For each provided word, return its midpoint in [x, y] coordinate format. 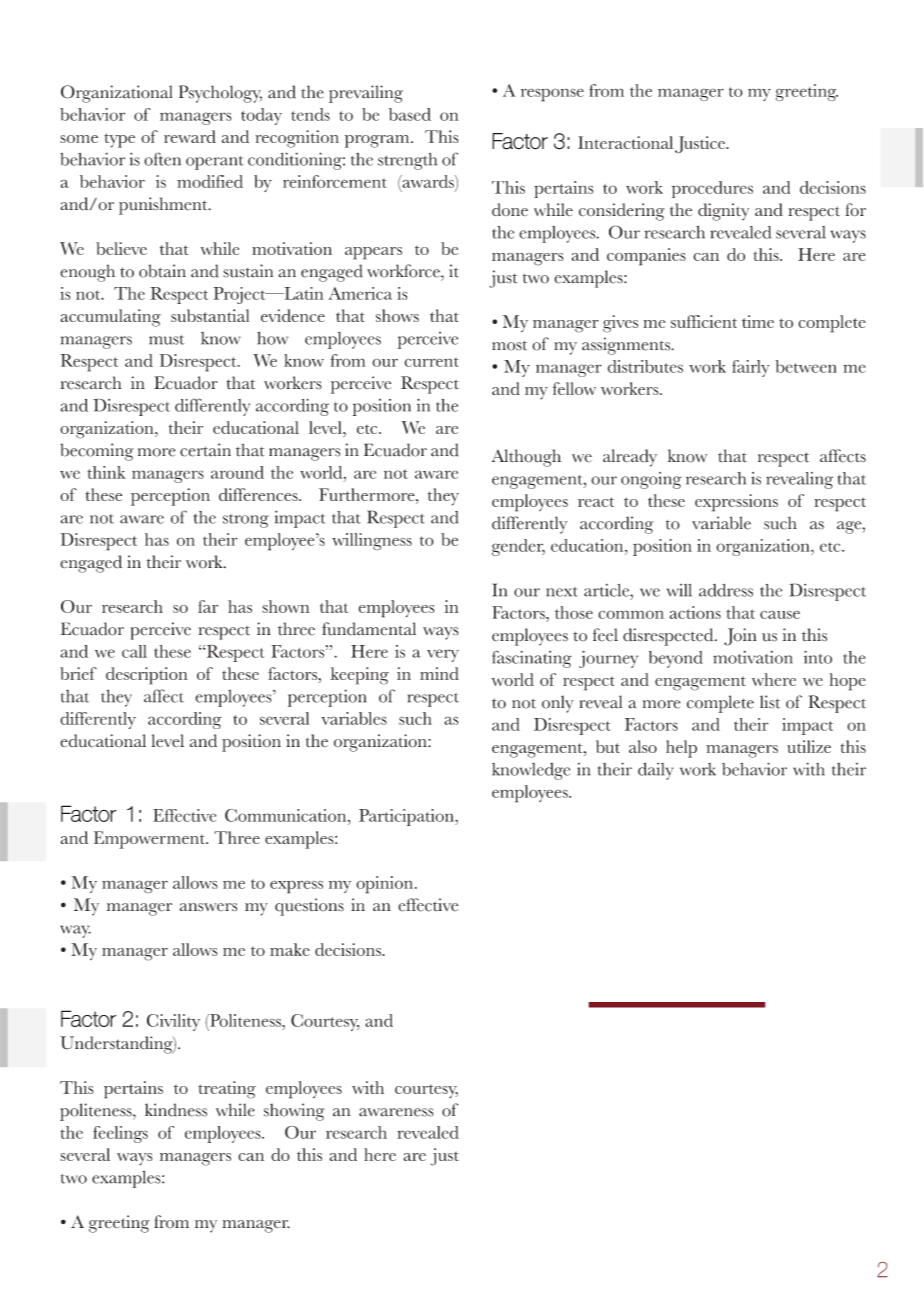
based [410, 114]
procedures [712, 189]
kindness [176, 1110]
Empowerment [150, 840]
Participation [407, 817]
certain [205, 450]
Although [526, 458]
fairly [751, 368]
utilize [809, 746]
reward [190, 136]
